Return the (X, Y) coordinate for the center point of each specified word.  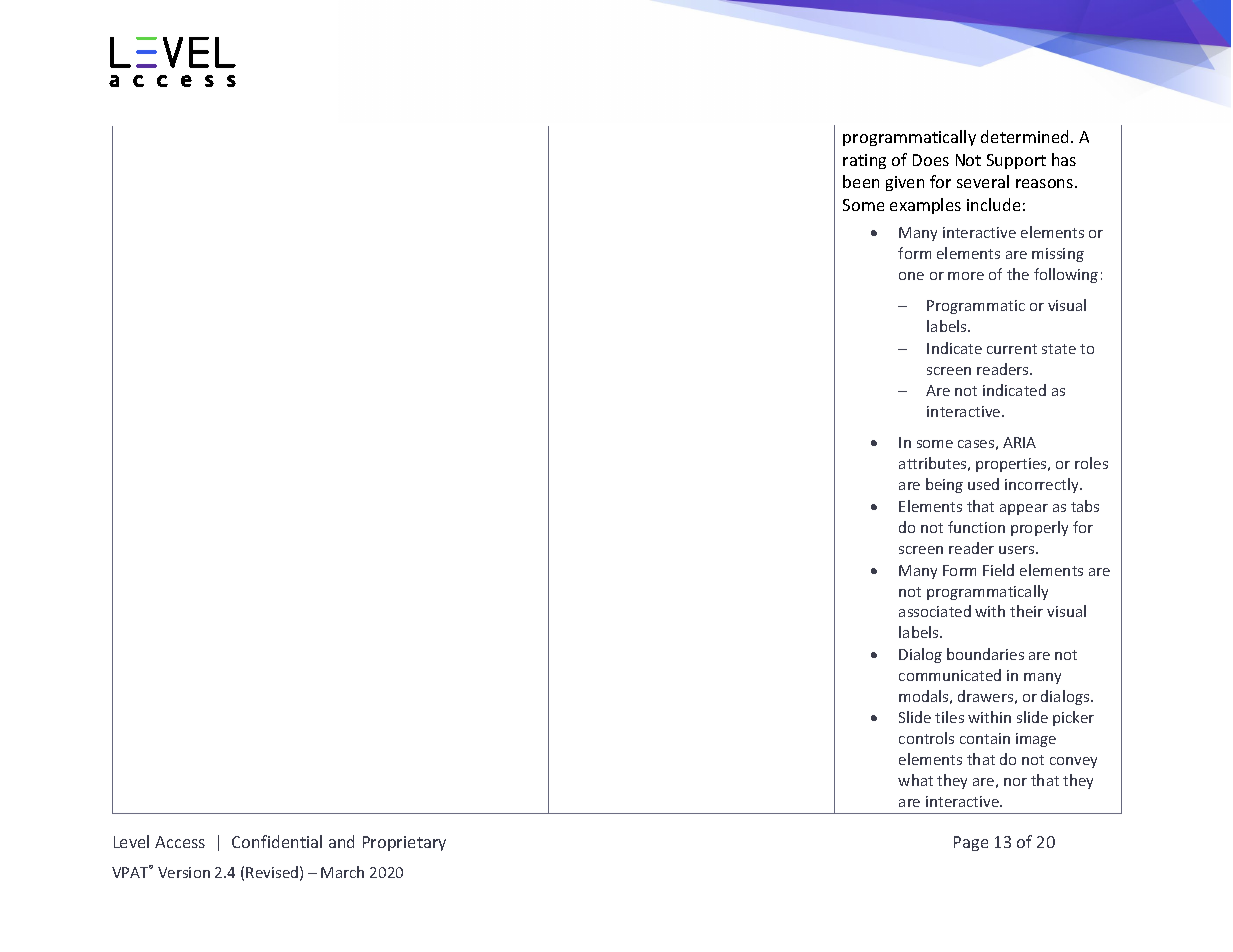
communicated (950, 675)
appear (1024, 509)
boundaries (985, 654)
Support (1016, 161)
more (966, 276)
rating (864, 161)
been (861, 181)
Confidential (277, 841)
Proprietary (404, 843)
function (976, 527)
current (1012, 349)
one (911, 276)
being (944, 485)
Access (180, 842)
